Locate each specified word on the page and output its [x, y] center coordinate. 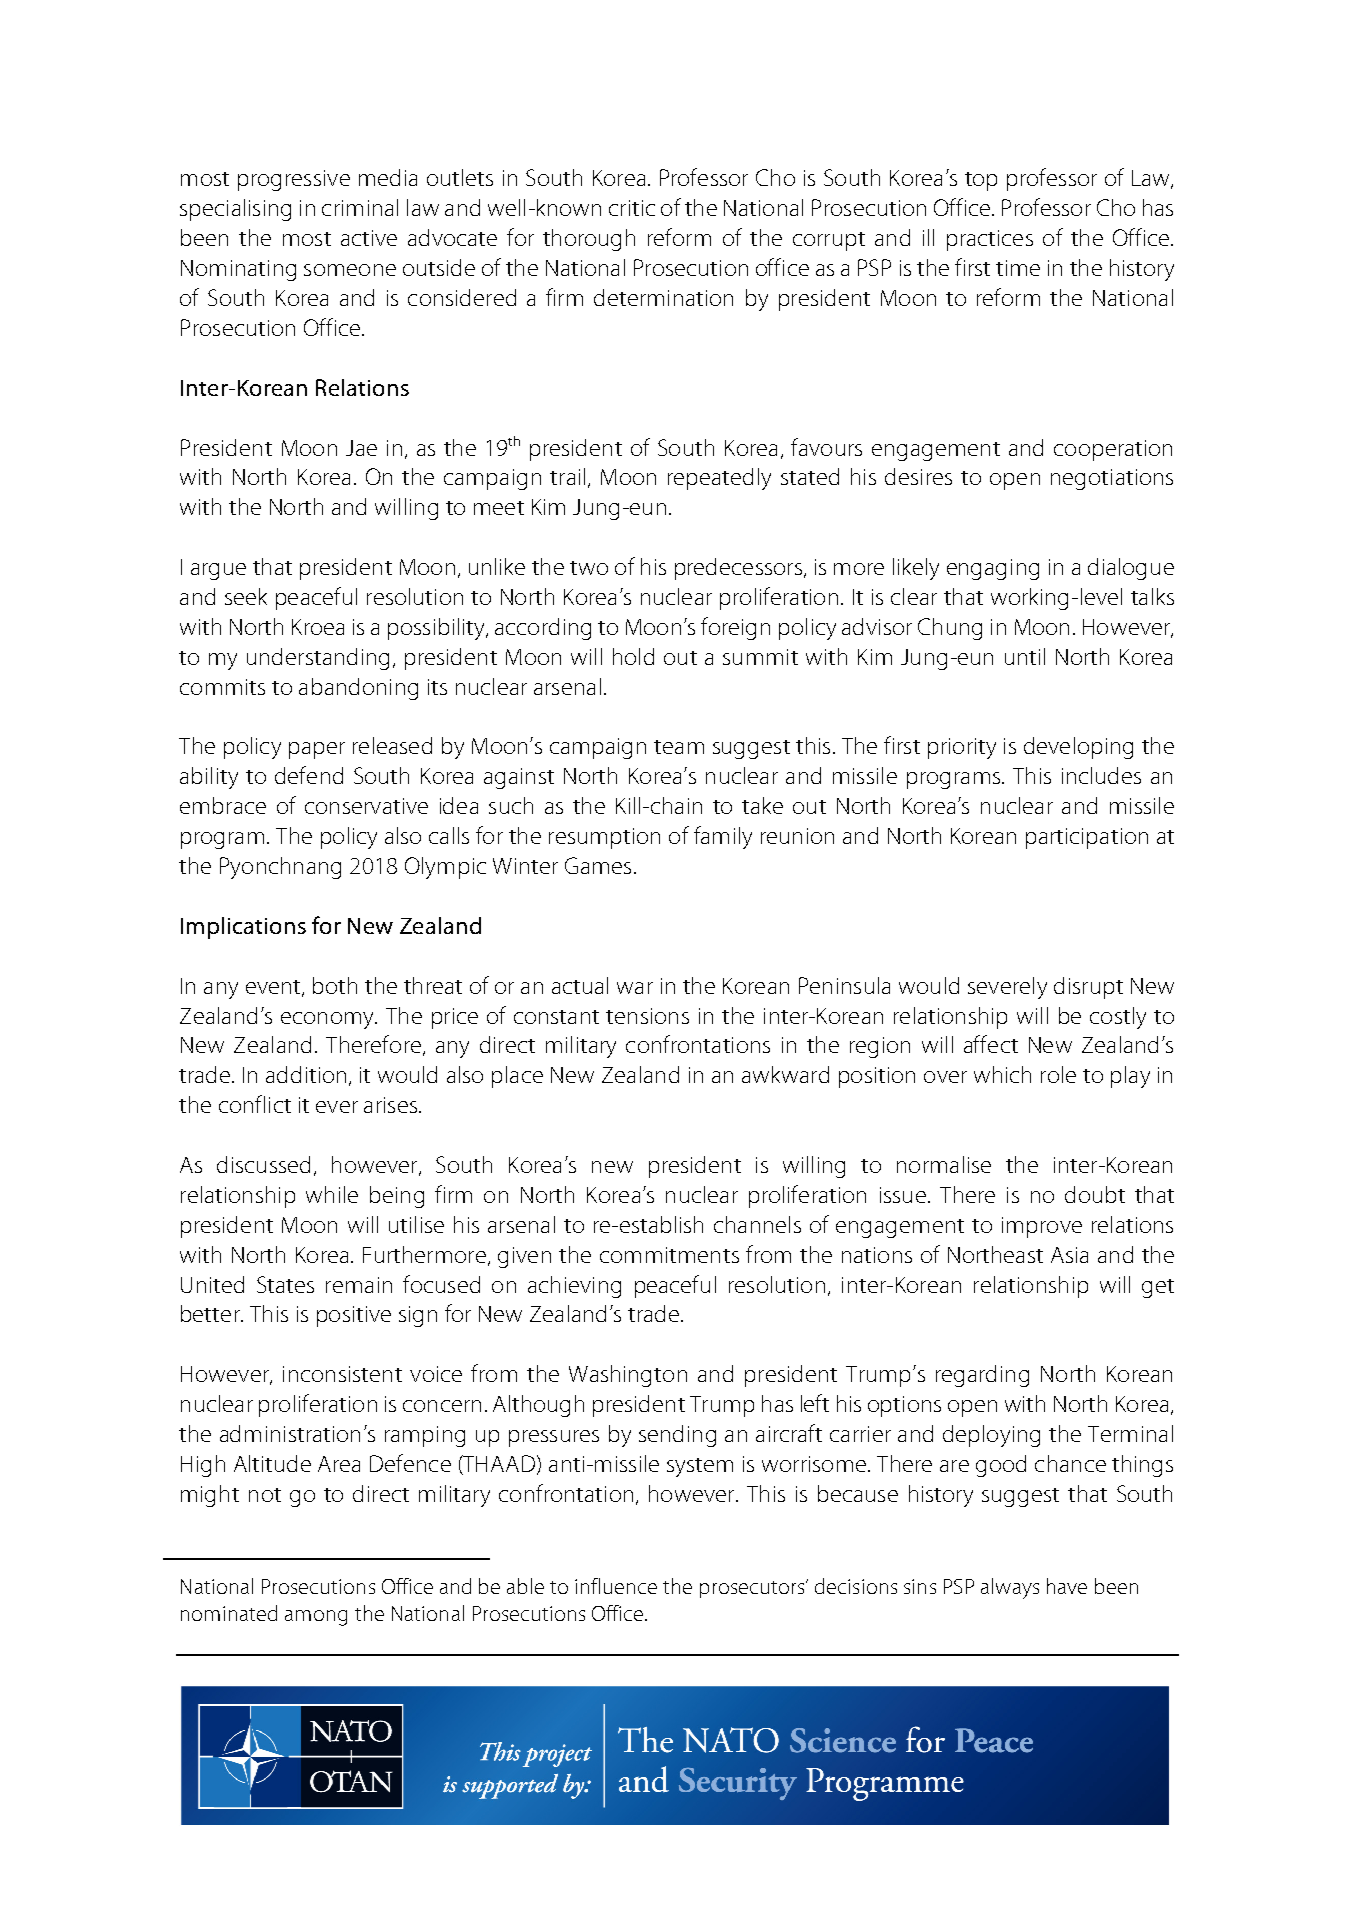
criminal [360, 207]
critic [632, 208]
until [1025, 656]
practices [990, 240]
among [316, 1618]
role [1058, 1074]
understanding [318, 659]
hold [633, 656]
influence [616, 1586]
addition [306, 1074]
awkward [785, 1074]
